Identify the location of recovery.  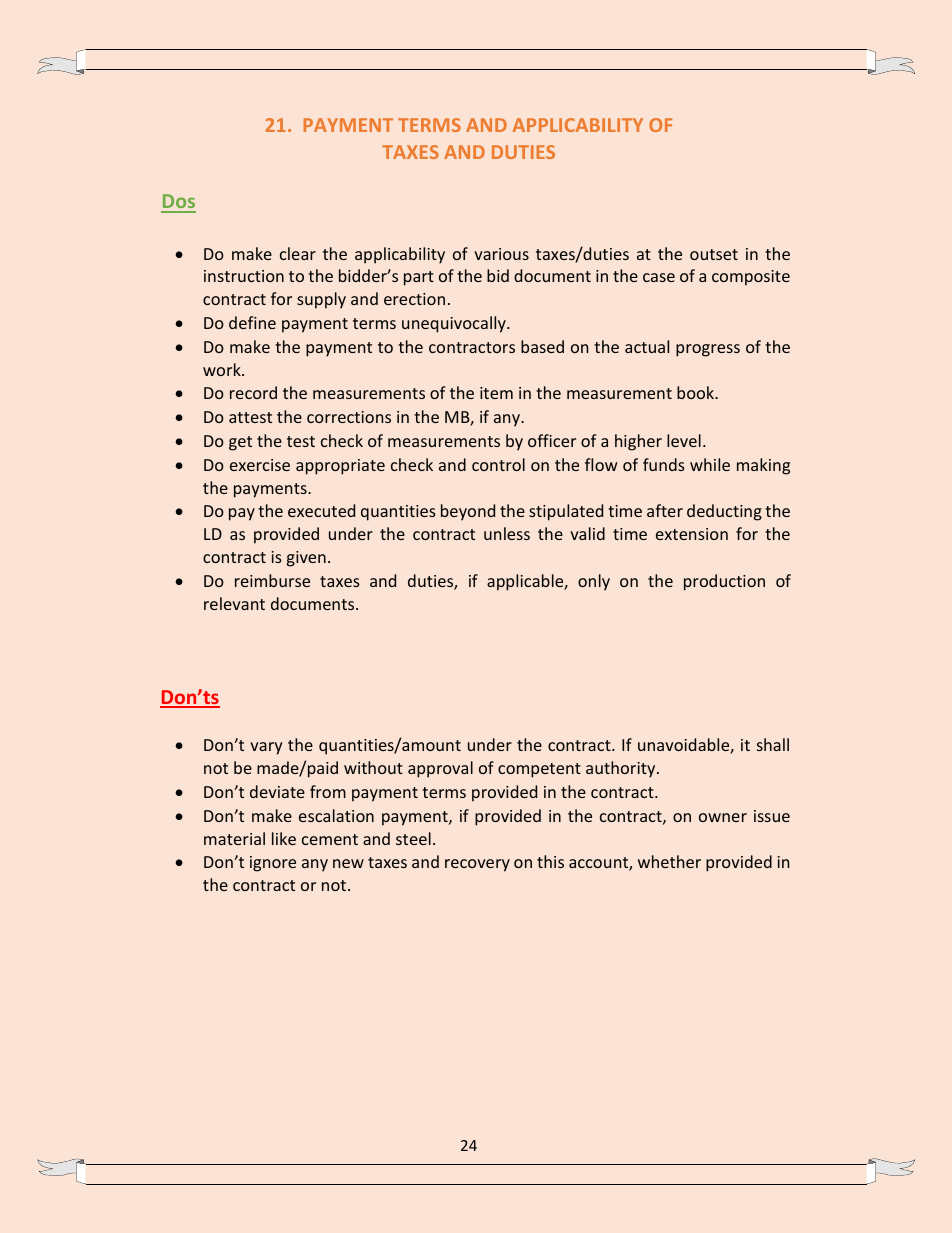
(477, 865).
